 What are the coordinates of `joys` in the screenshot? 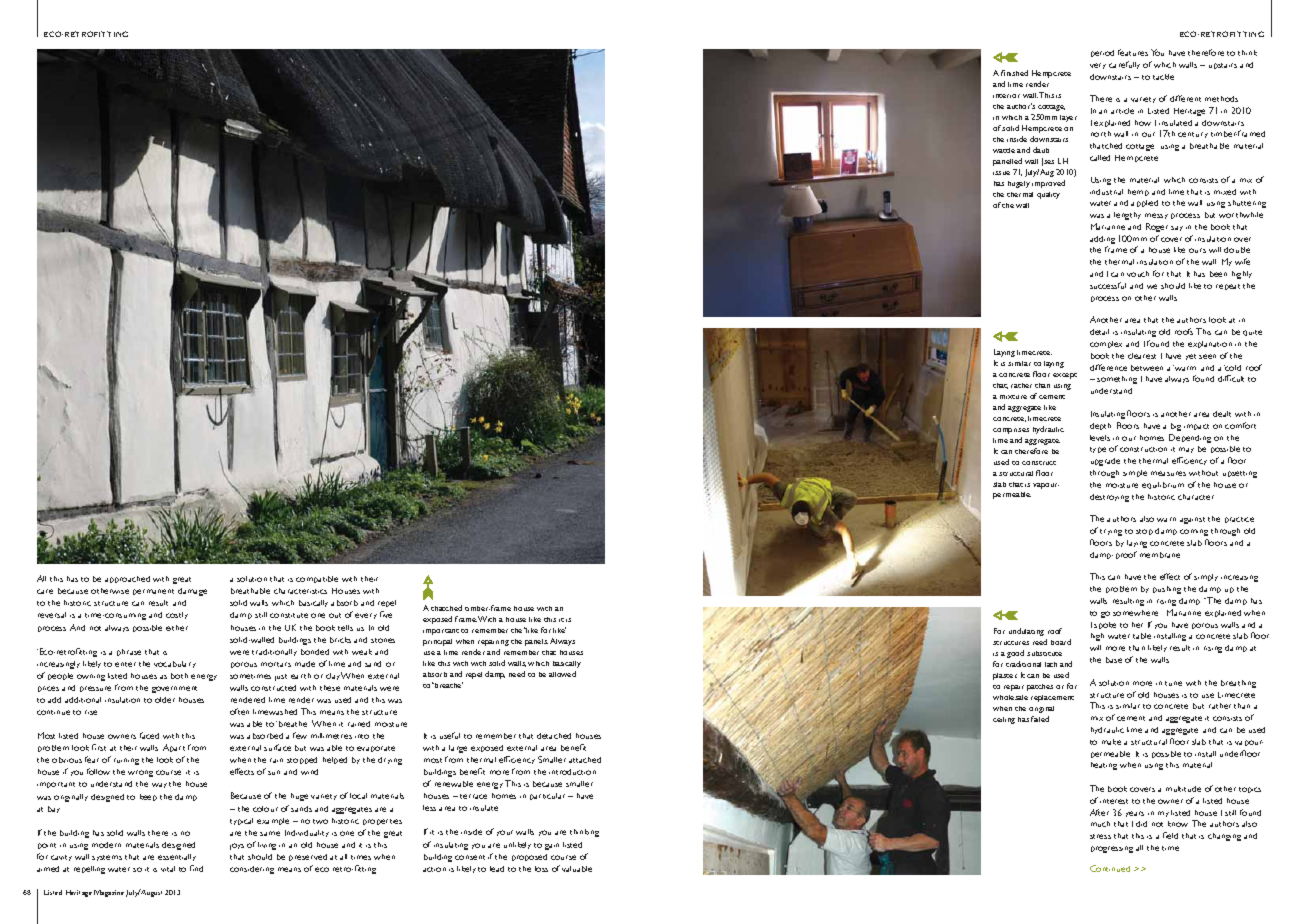 It's located at (237, 846).
